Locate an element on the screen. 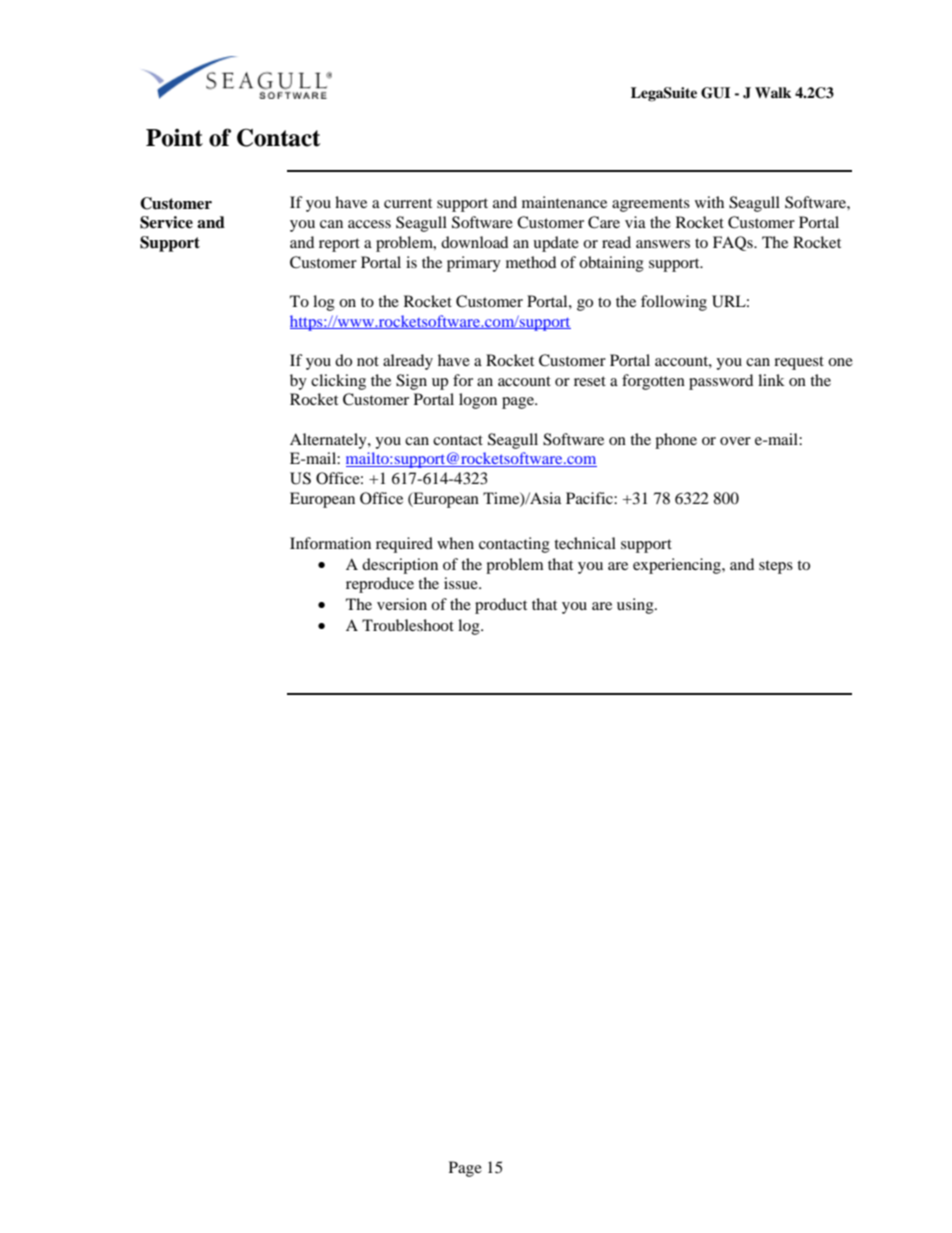 Image resolution: width=952 pixels, height=1233 pixels. GUI is located at coordinates (715, 93).
